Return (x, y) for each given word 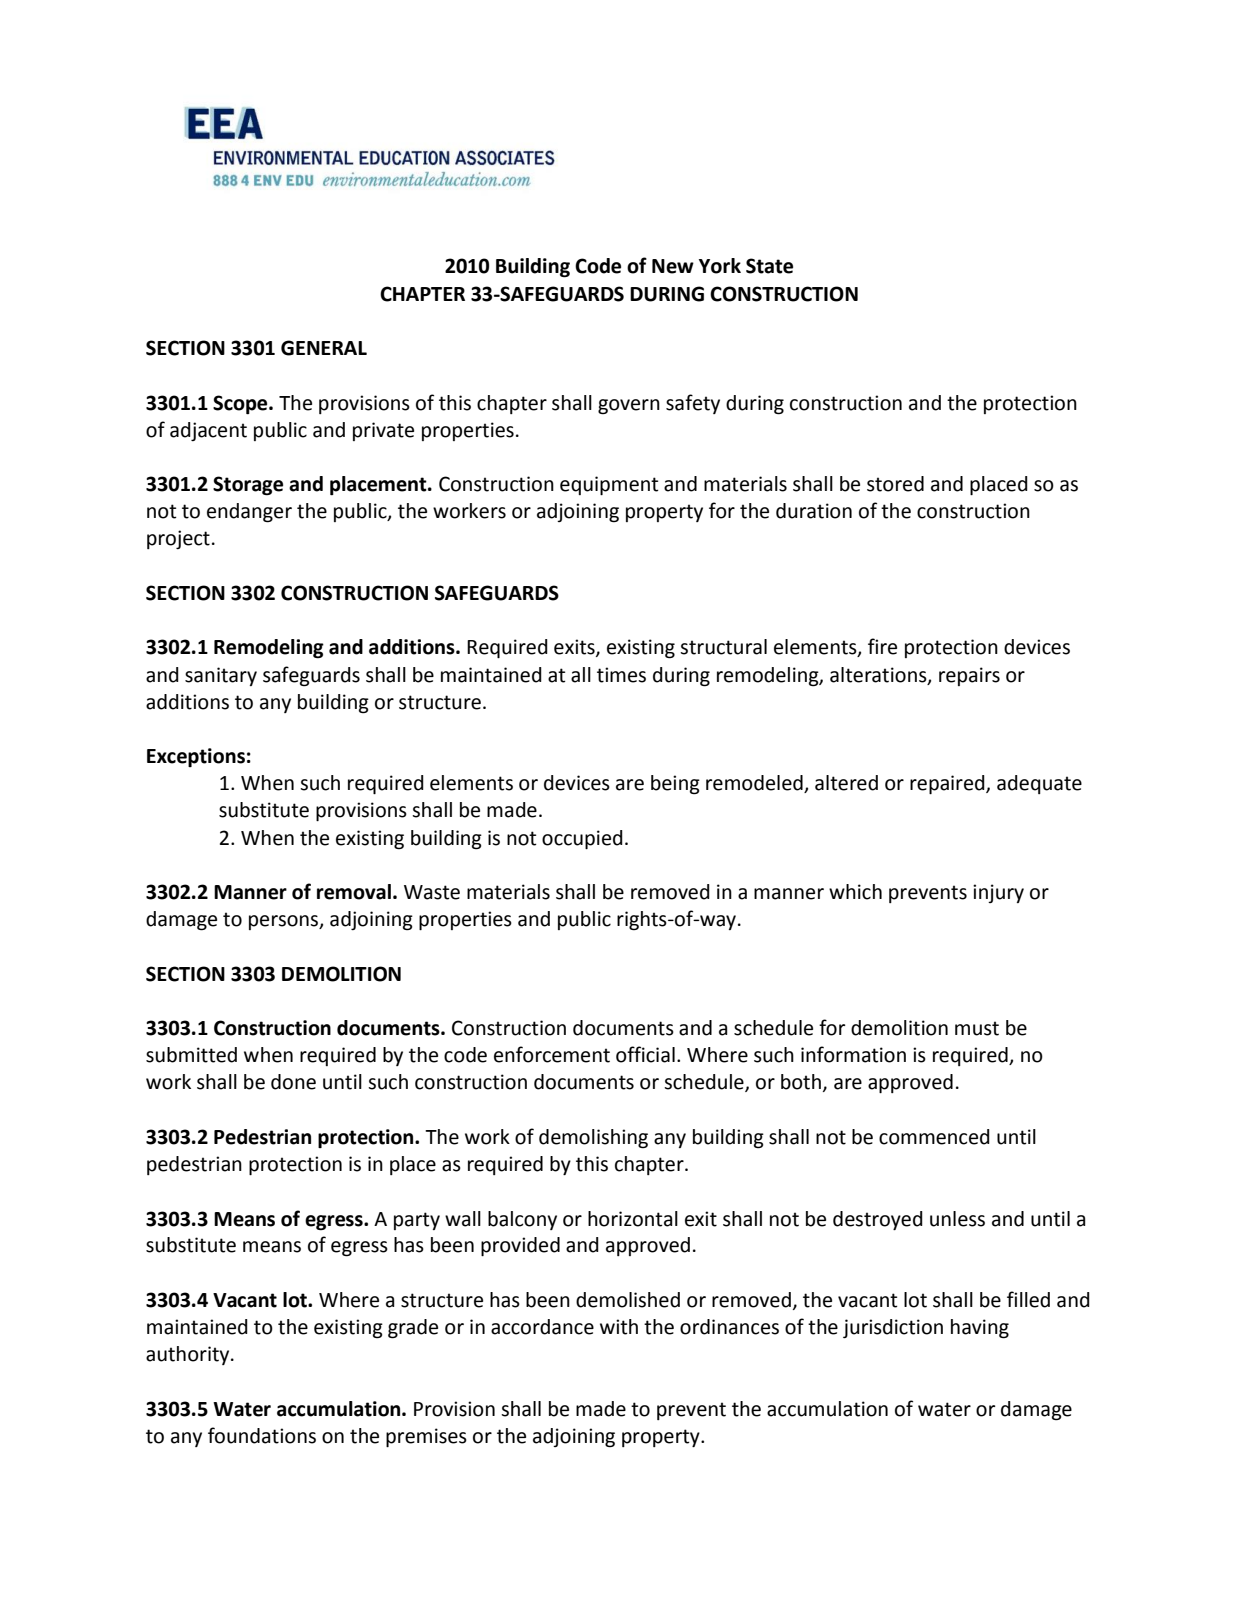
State (769, 266)
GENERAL (324, 348)
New (673, 266)
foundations (262, 1435)
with (619, 1327)
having (980, 1329)
